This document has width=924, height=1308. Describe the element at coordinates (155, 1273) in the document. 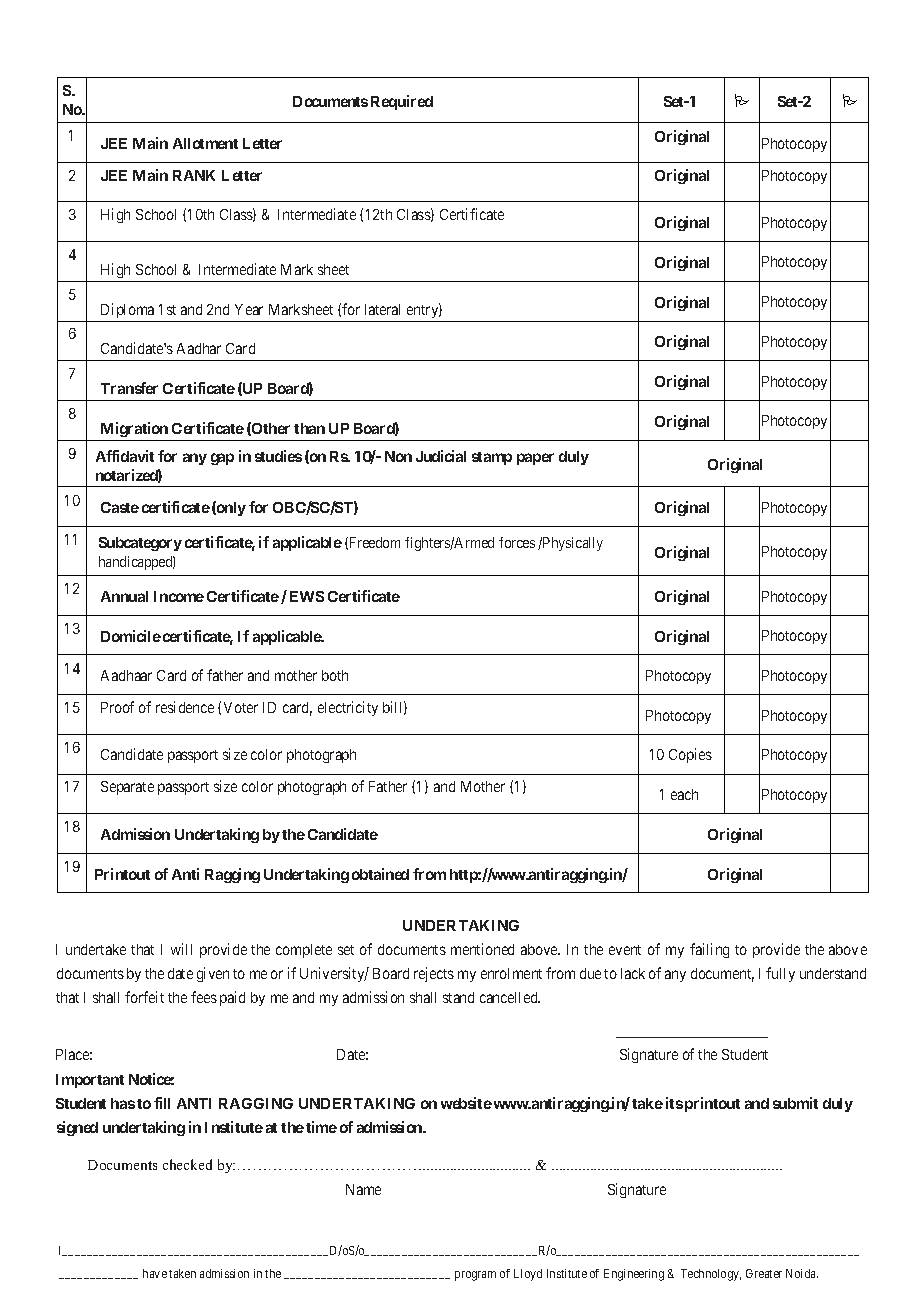

I see `have` at that location.
